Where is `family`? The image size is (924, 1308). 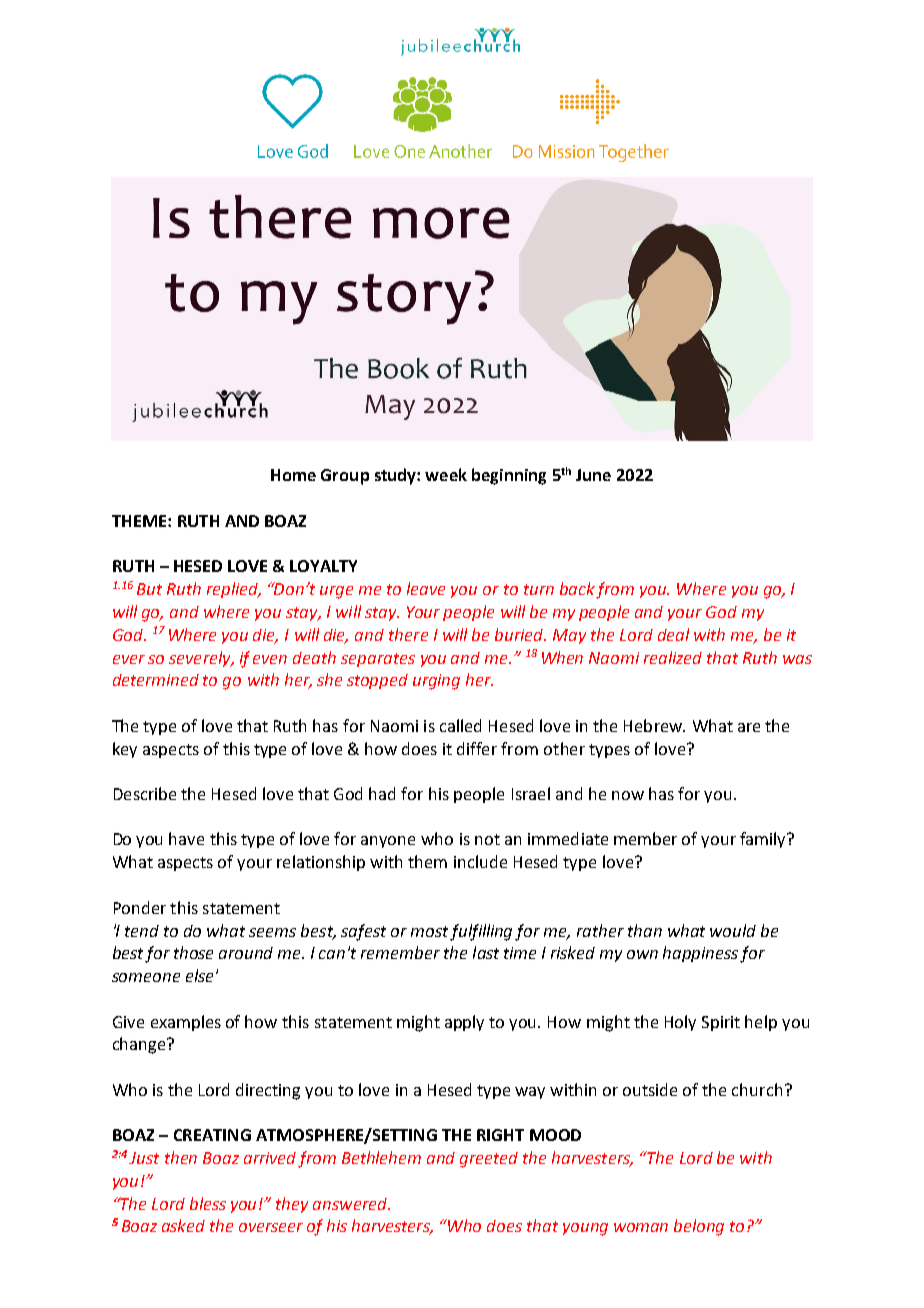
family is located at coordinates (764, 840).
